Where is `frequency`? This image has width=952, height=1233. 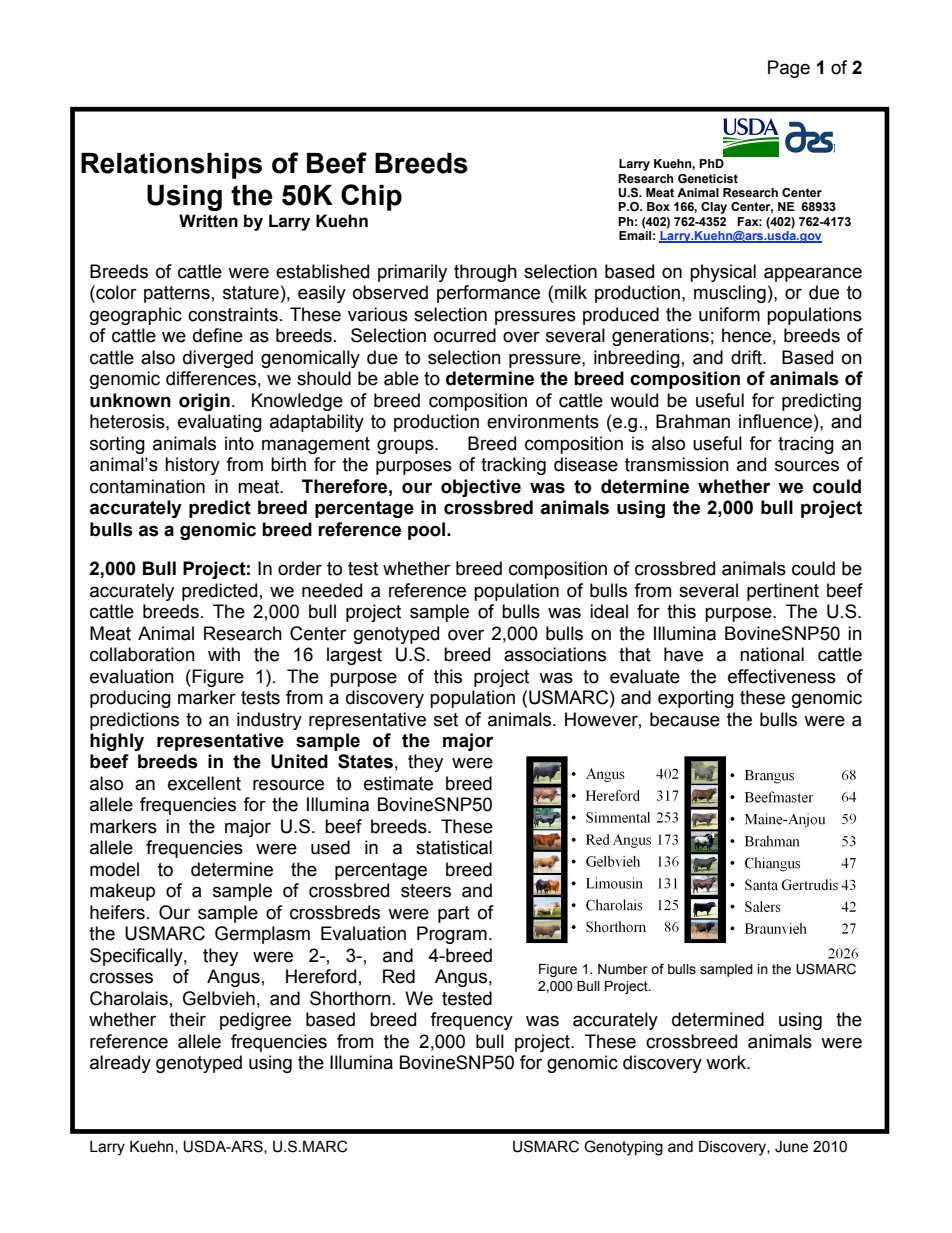
frequency is located at coordinates (471, 1021).
